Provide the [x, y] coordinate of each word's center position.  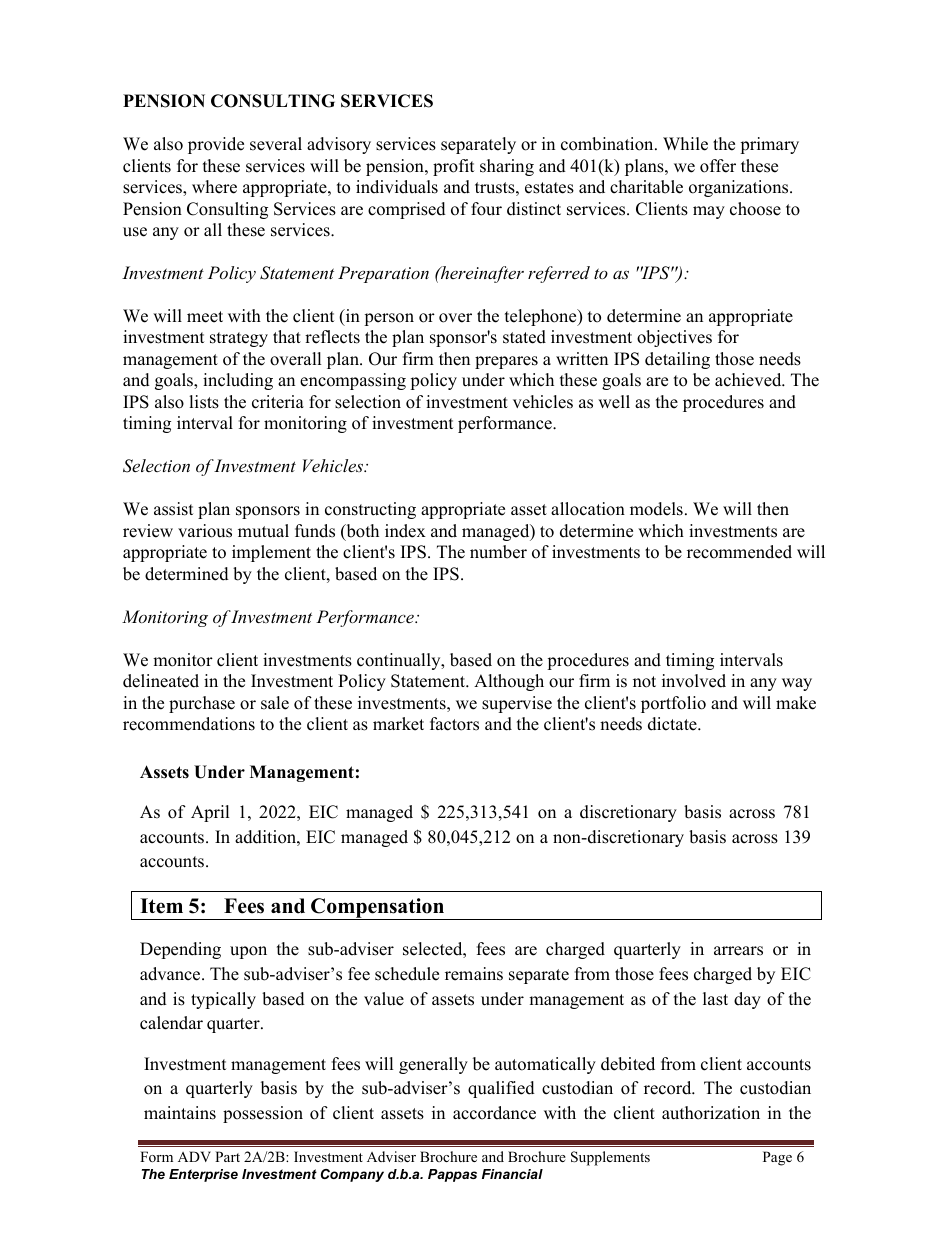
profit [453, 167]
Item [161, 906]
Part [227, 1156]
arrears [738, 951]
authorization [711, 1113]
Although [509, 682]
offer [718, 166]
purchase [202, 704]
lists [204, 402]
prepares [506, 362]
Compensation [378, 909]
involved [694, 681]
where [214, 187]
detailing [677, 360]
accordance [494, 1113]
